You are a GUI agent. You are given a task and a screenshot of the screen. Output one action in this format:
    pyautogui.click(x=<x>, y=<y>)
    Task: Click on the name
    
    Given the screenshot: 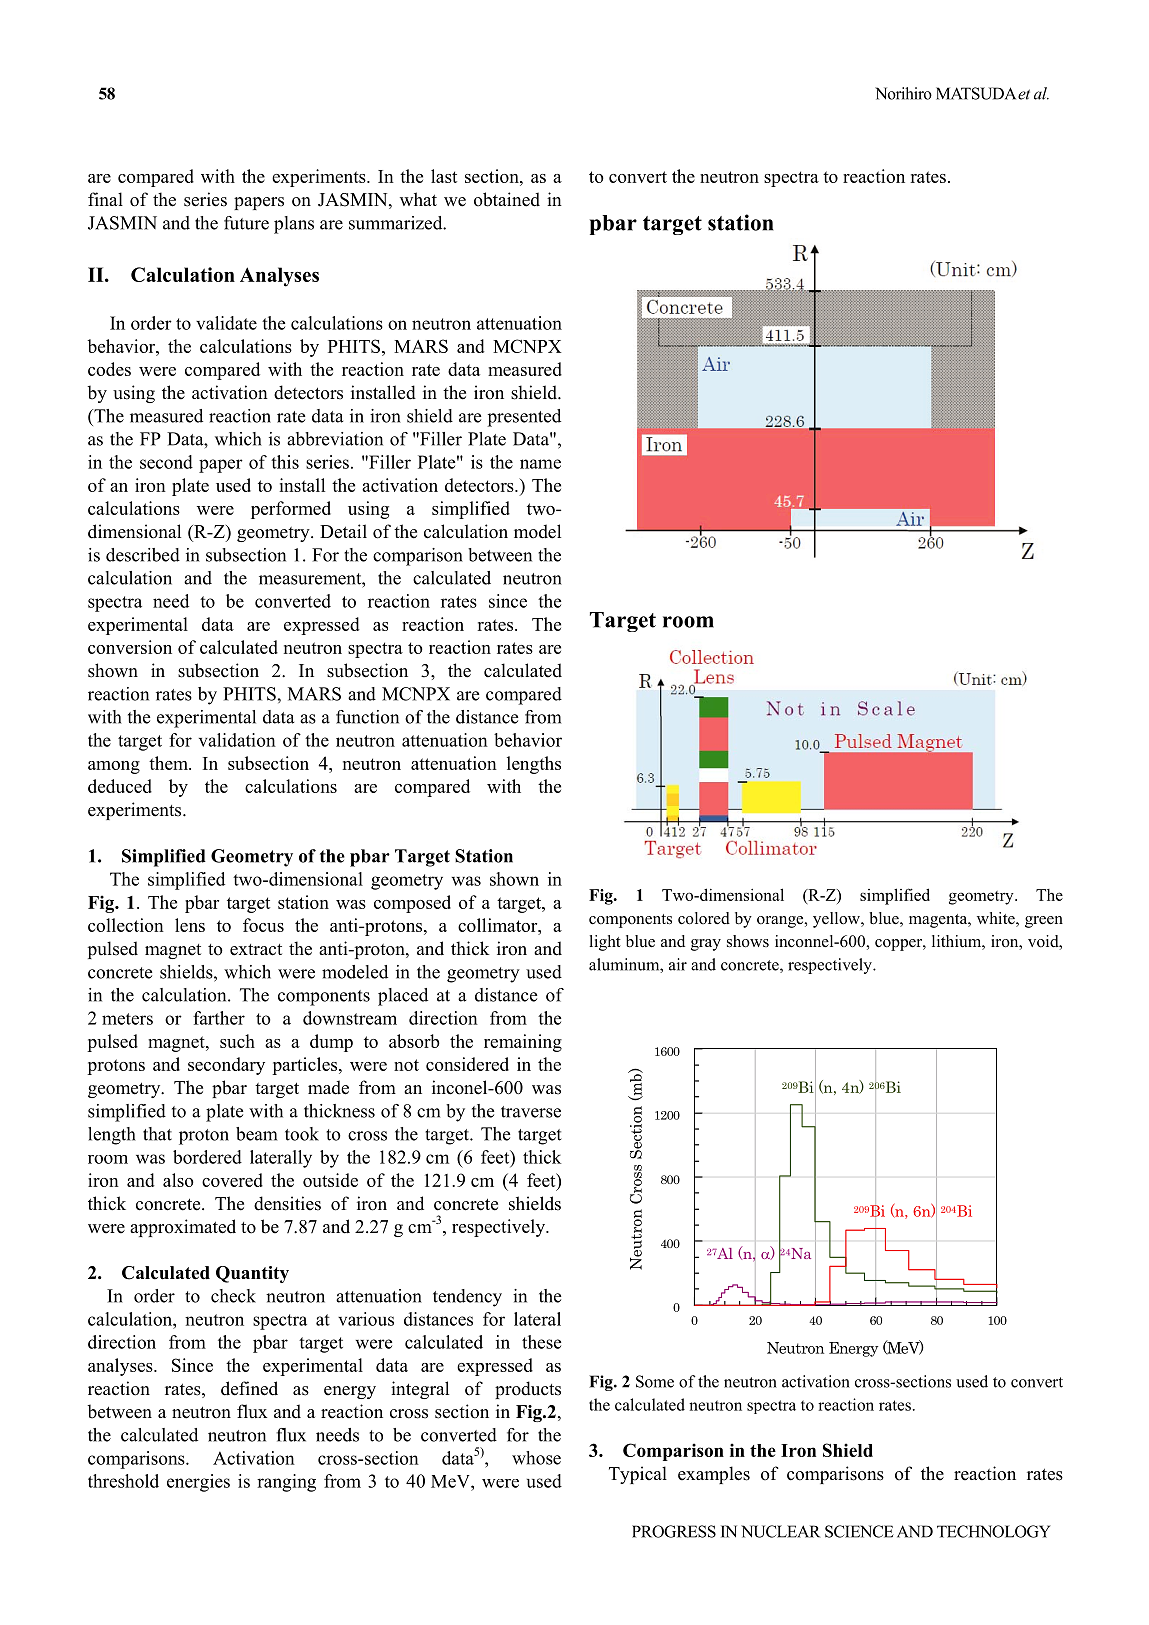 What is the action you would take?
    pyautogui.click(x=540, y=464)
